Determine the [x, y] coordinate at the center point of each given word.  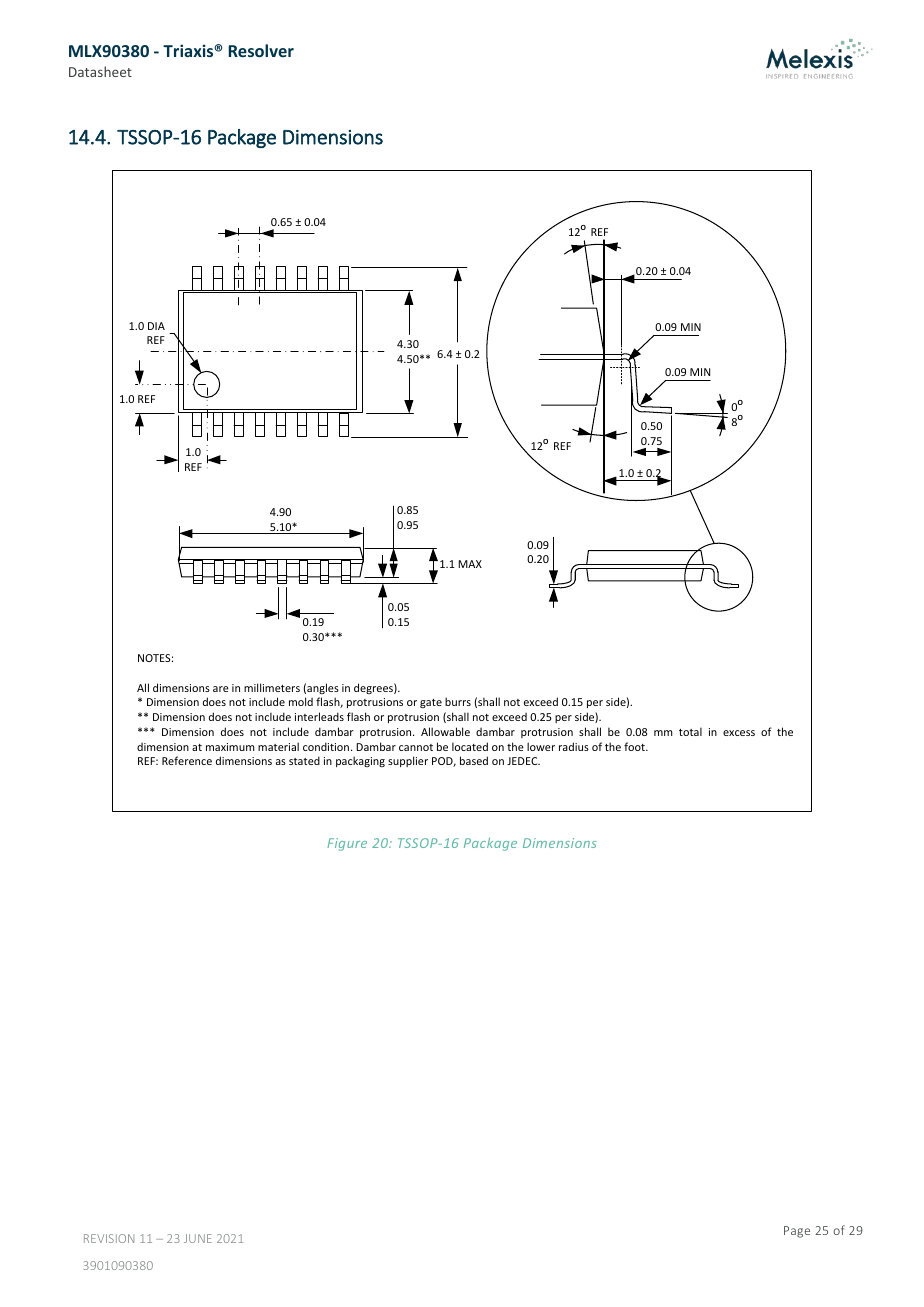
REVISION [109, 1238]
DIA [156, 326]
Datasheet [100, 71]
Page [797, 1232]
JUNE [198, 1238]
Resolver [261, 50]
